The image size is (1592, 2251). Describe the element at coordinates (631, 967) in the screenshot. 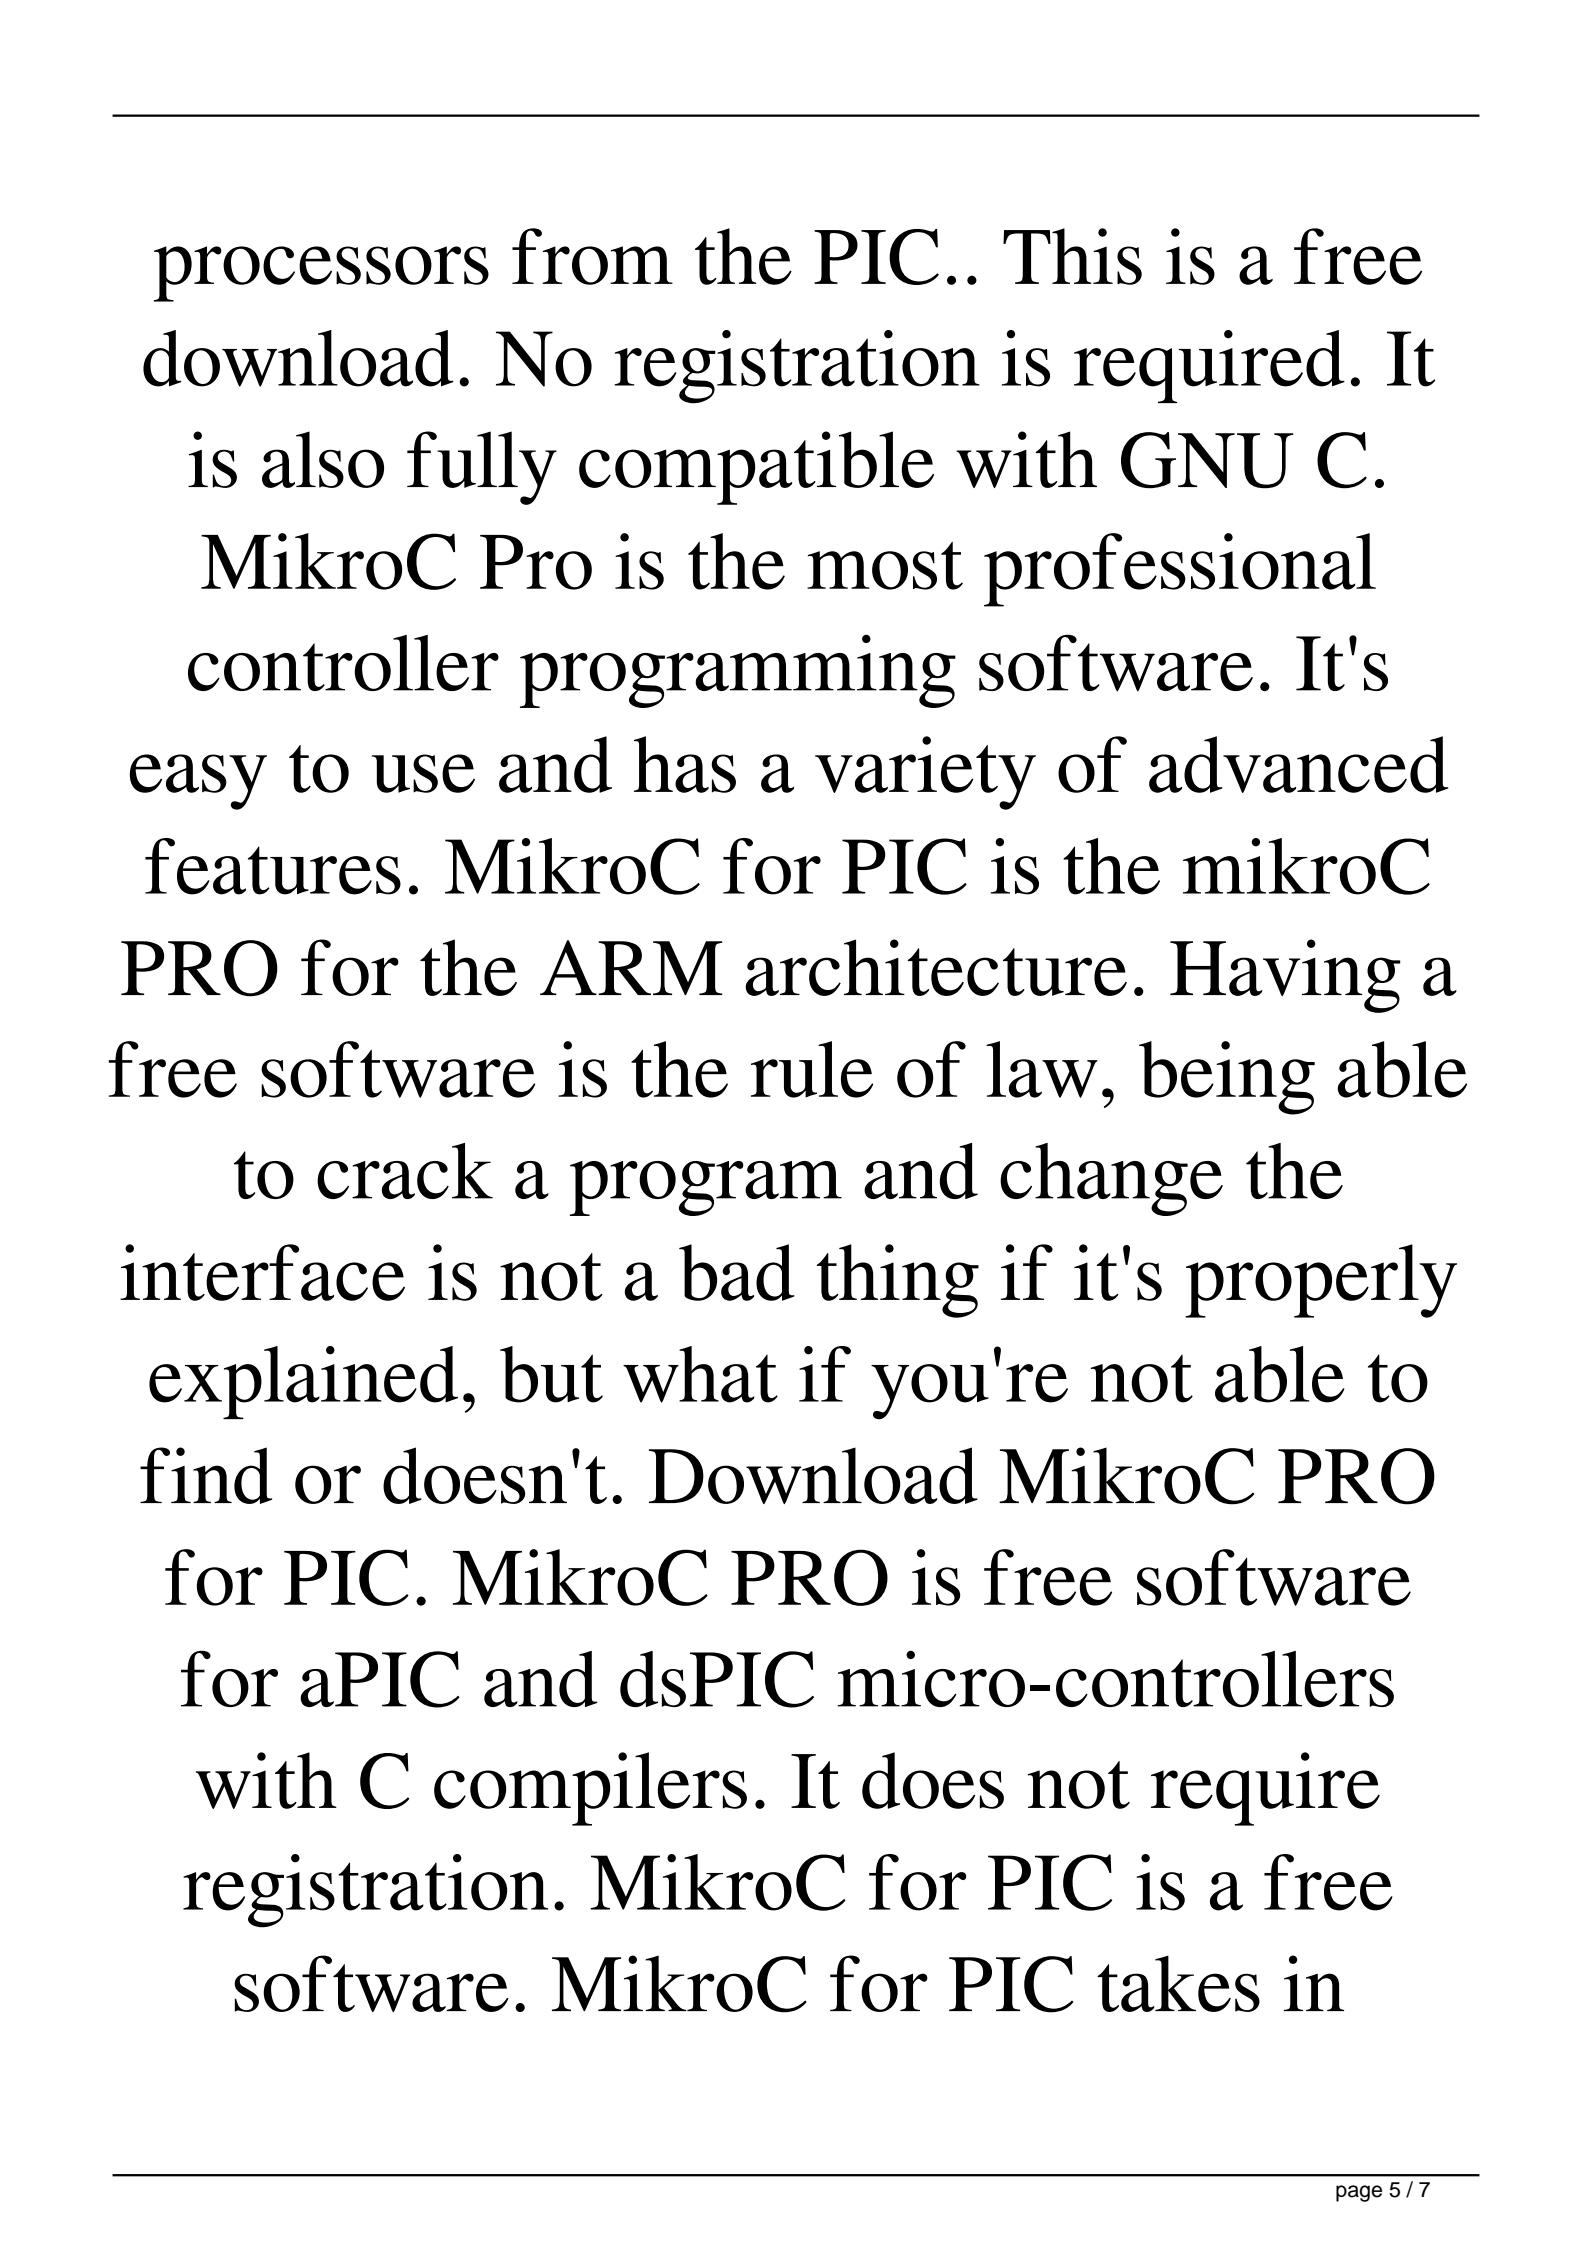

I see `ARM` at that location.
